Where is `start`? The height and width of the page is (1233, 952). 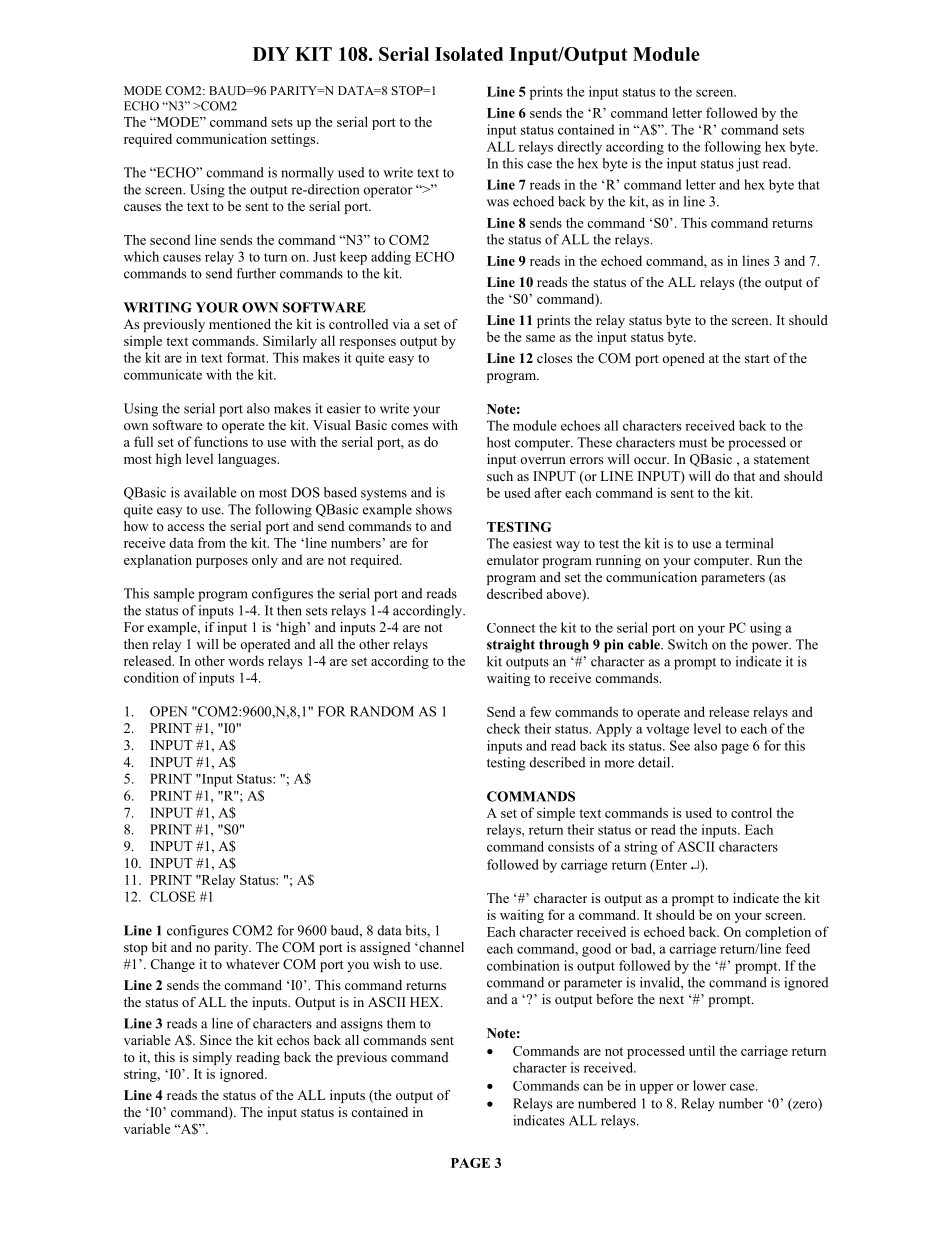
start is located at coordinates (757, 358).
